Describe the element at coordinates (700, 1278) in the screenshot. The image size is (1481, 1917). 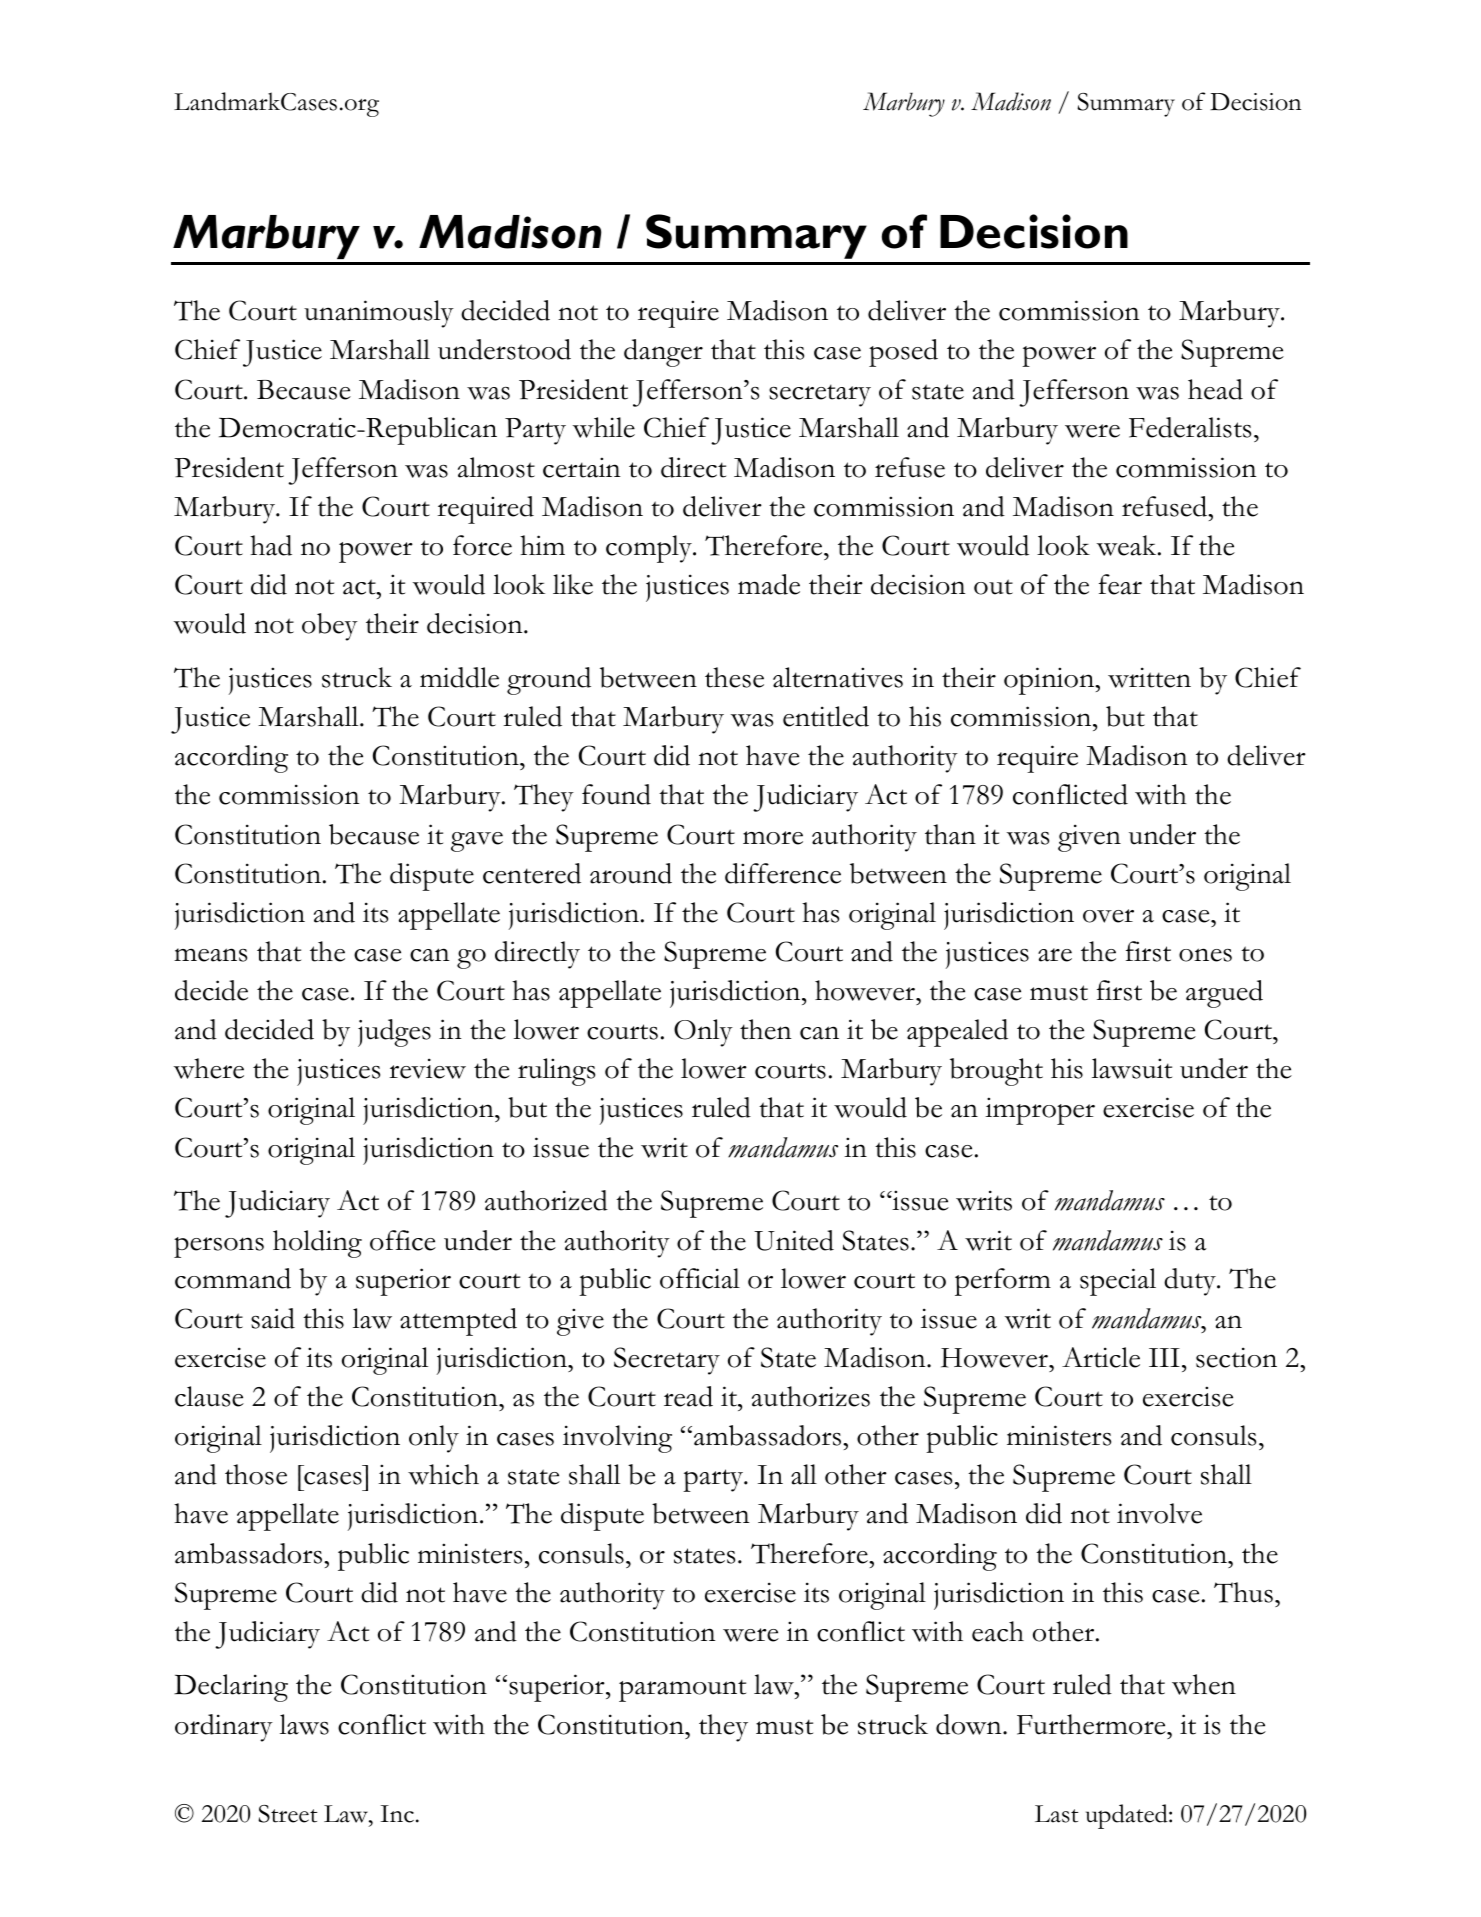
I see `official` at that location.
